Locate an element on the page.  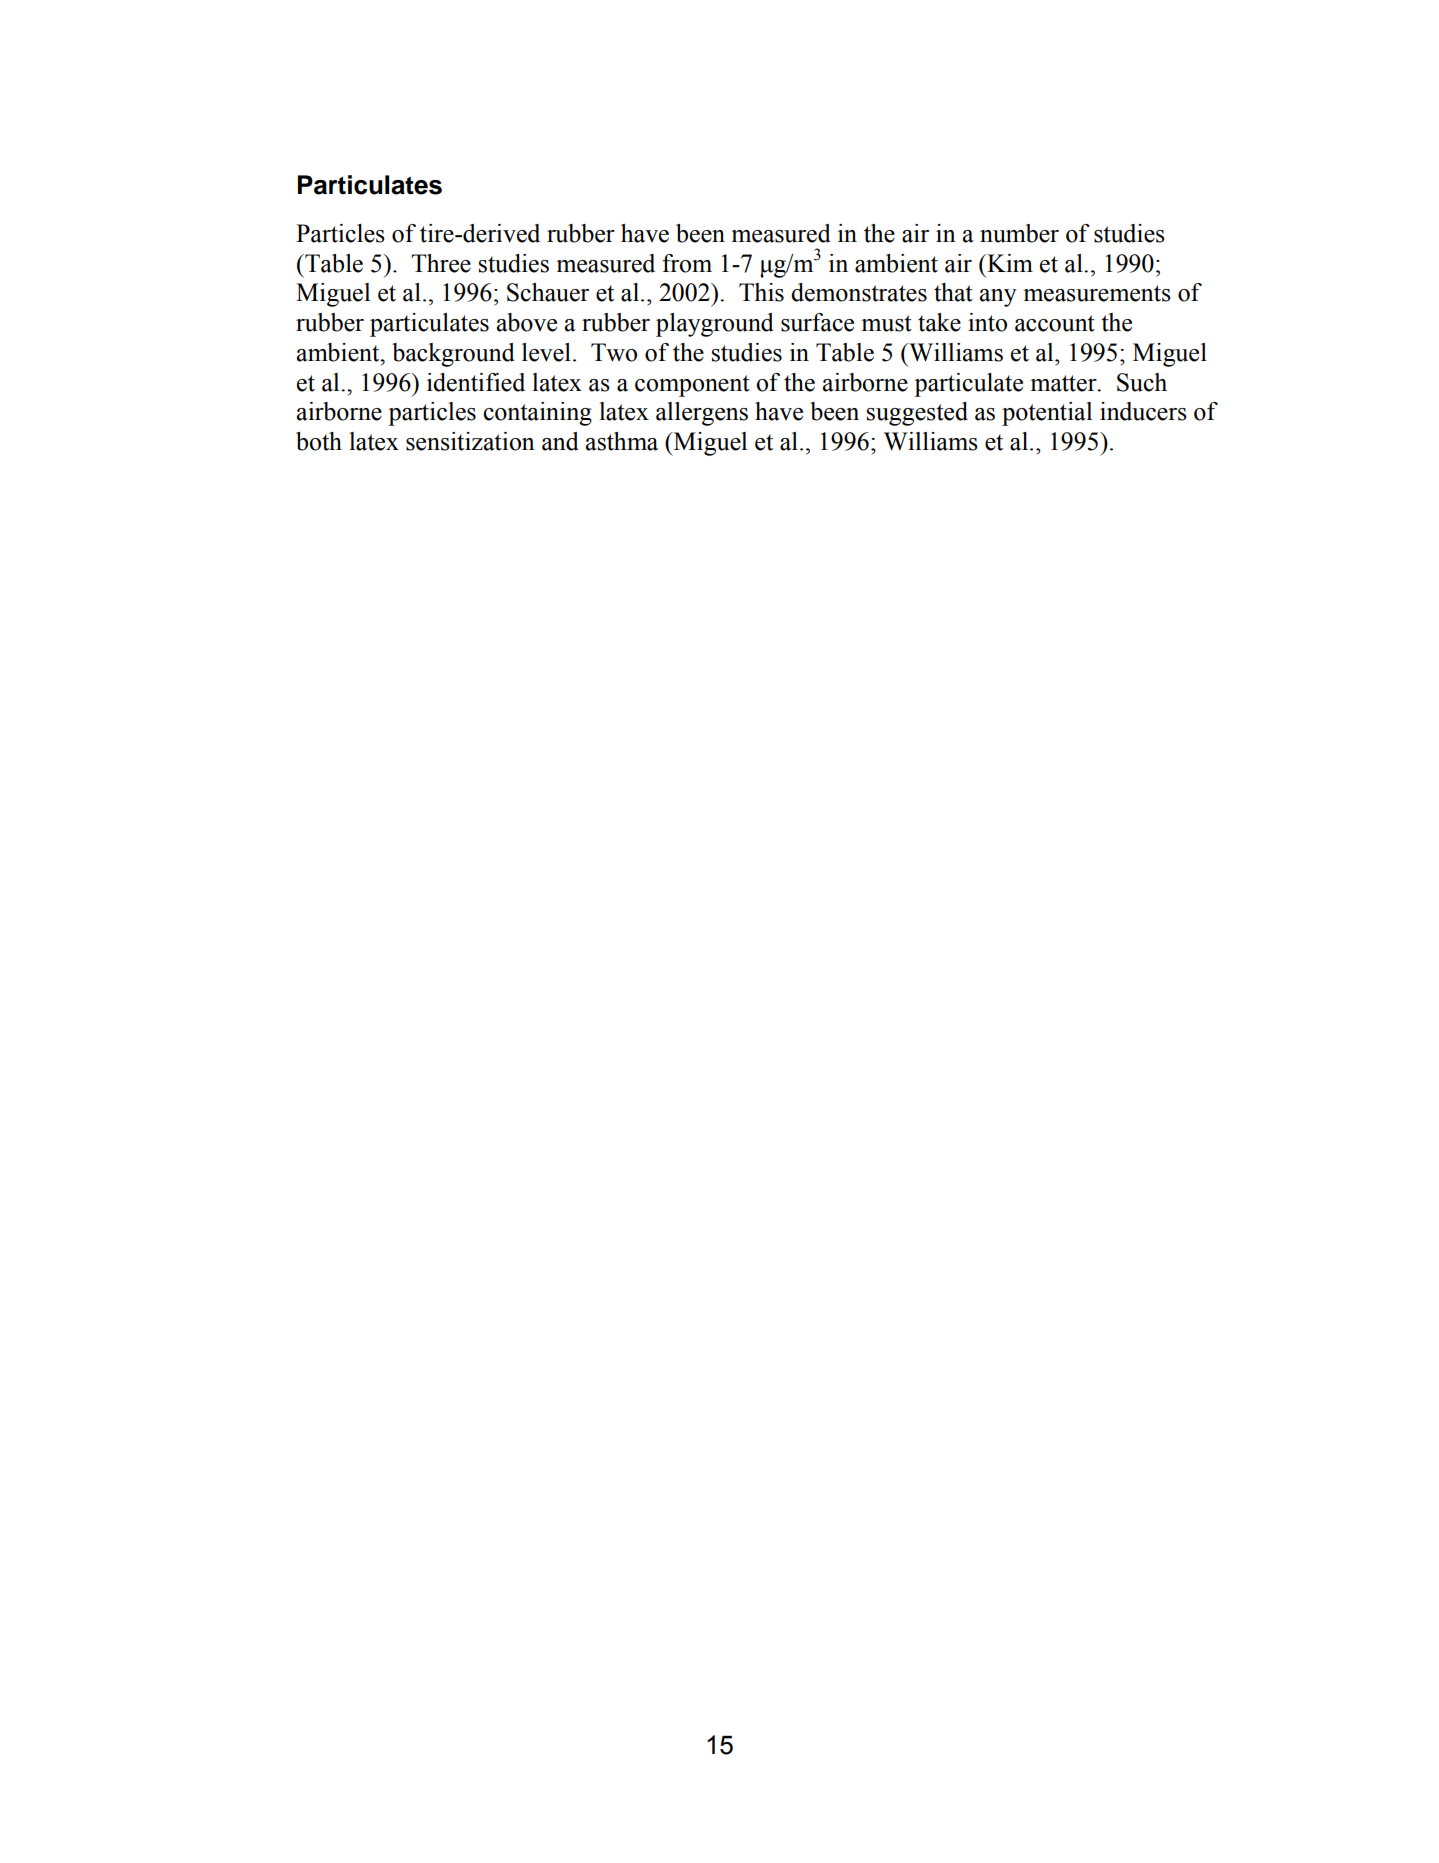
from is located at coordinates (687, 263).
